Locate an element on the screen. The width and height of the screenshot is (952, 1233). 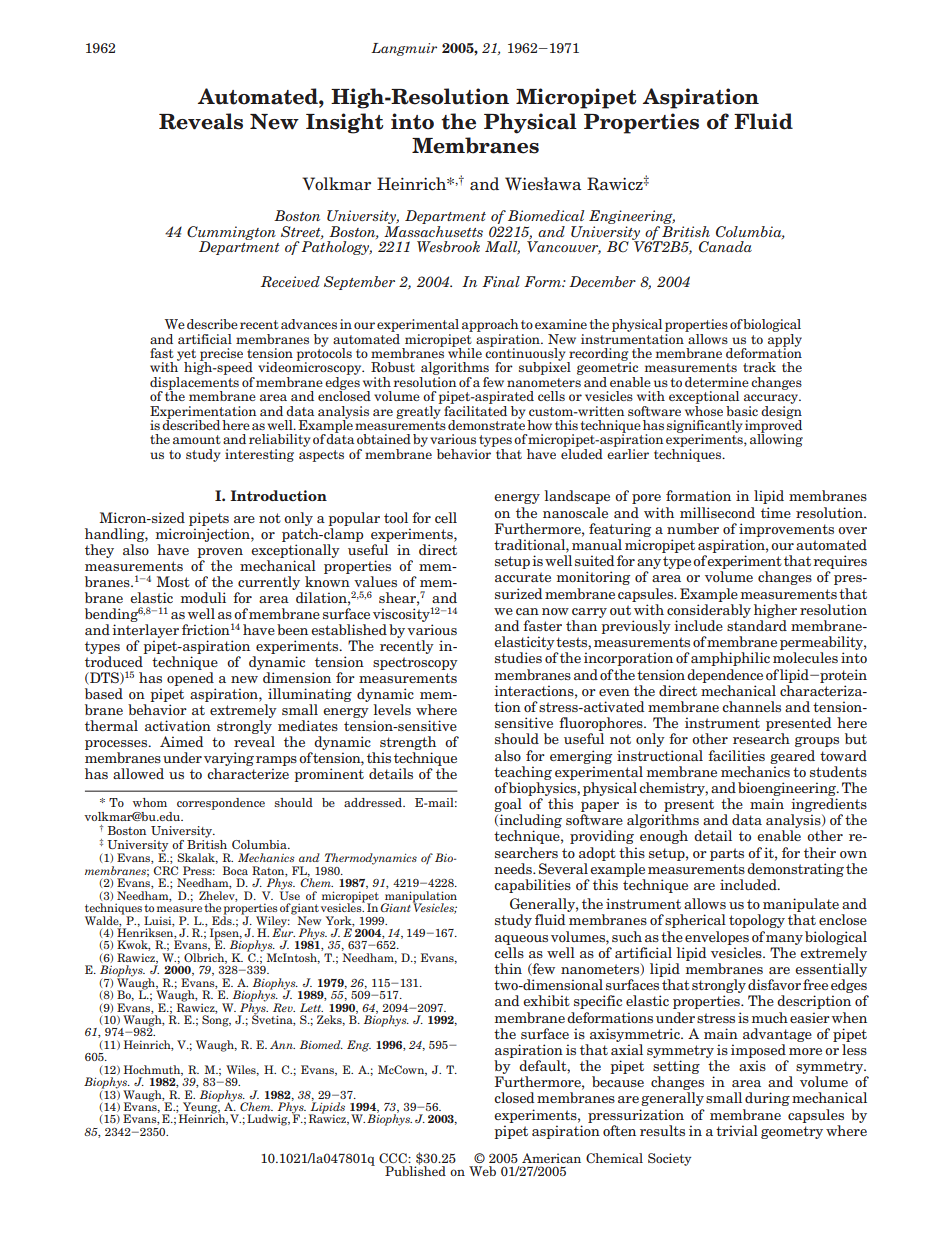
accurate is located at coordinates (523, 577).
